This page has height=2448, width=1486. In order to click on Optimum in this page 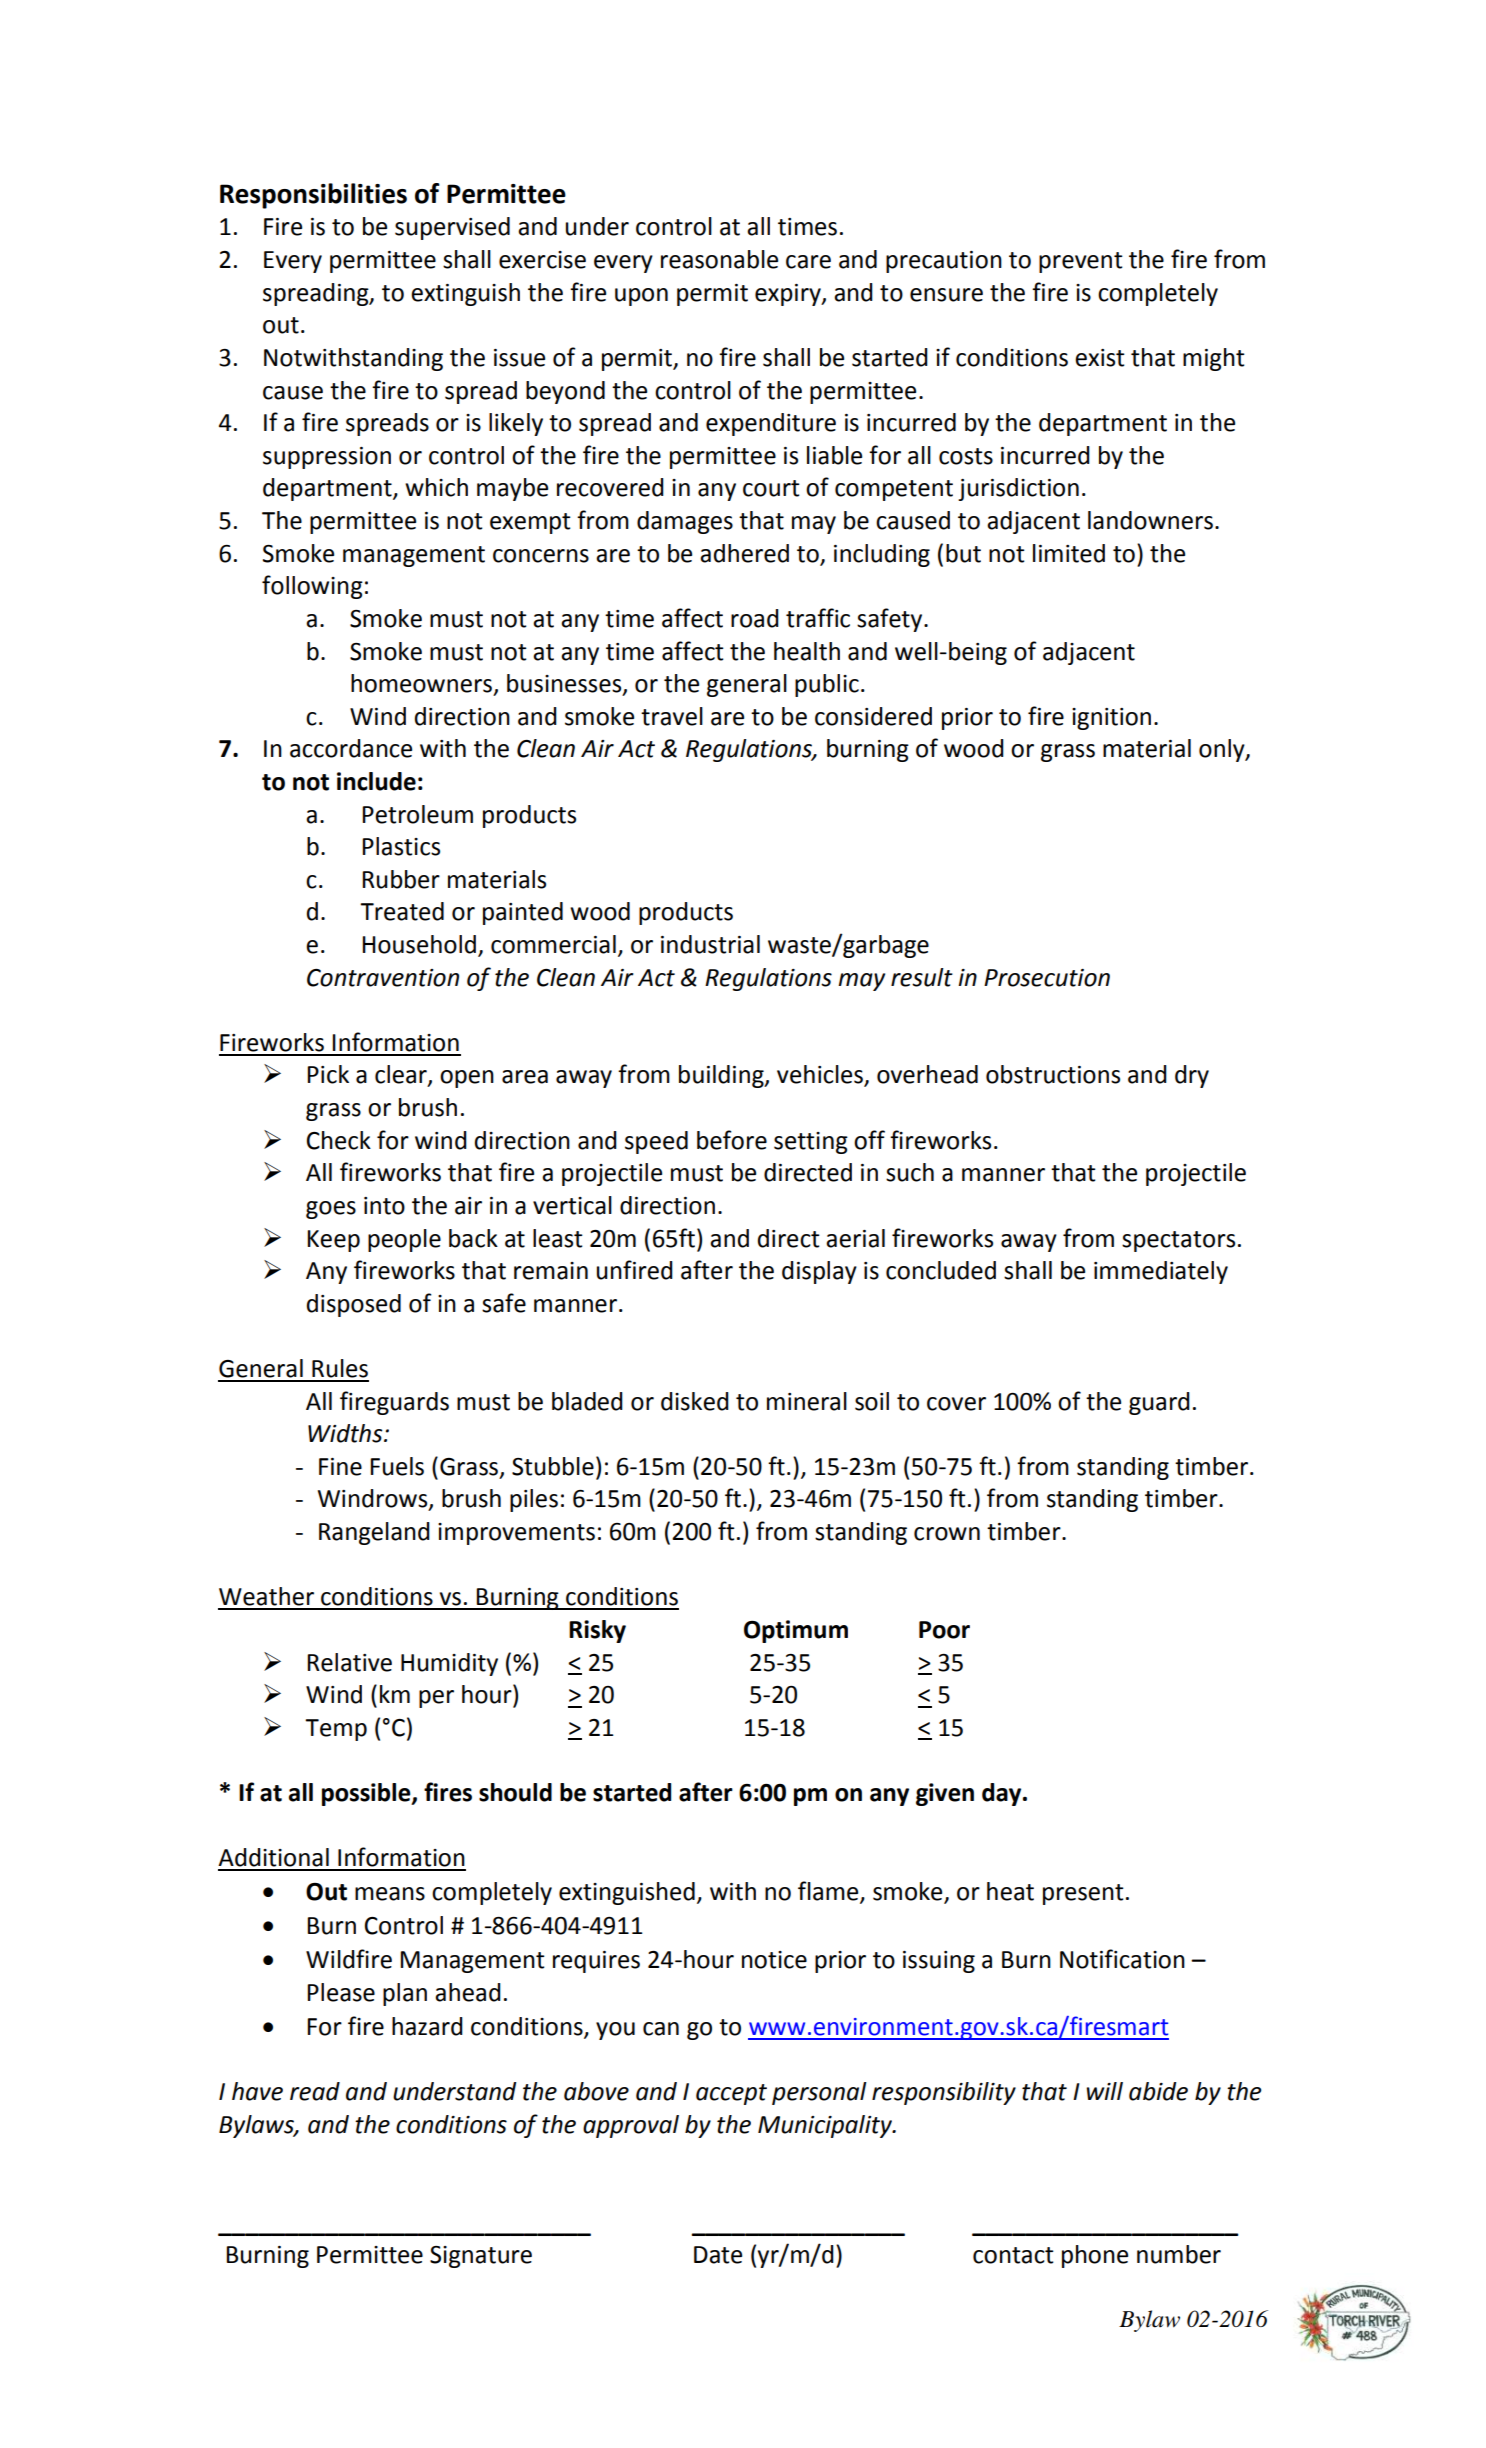, I will do `click(796, 1631)`.
